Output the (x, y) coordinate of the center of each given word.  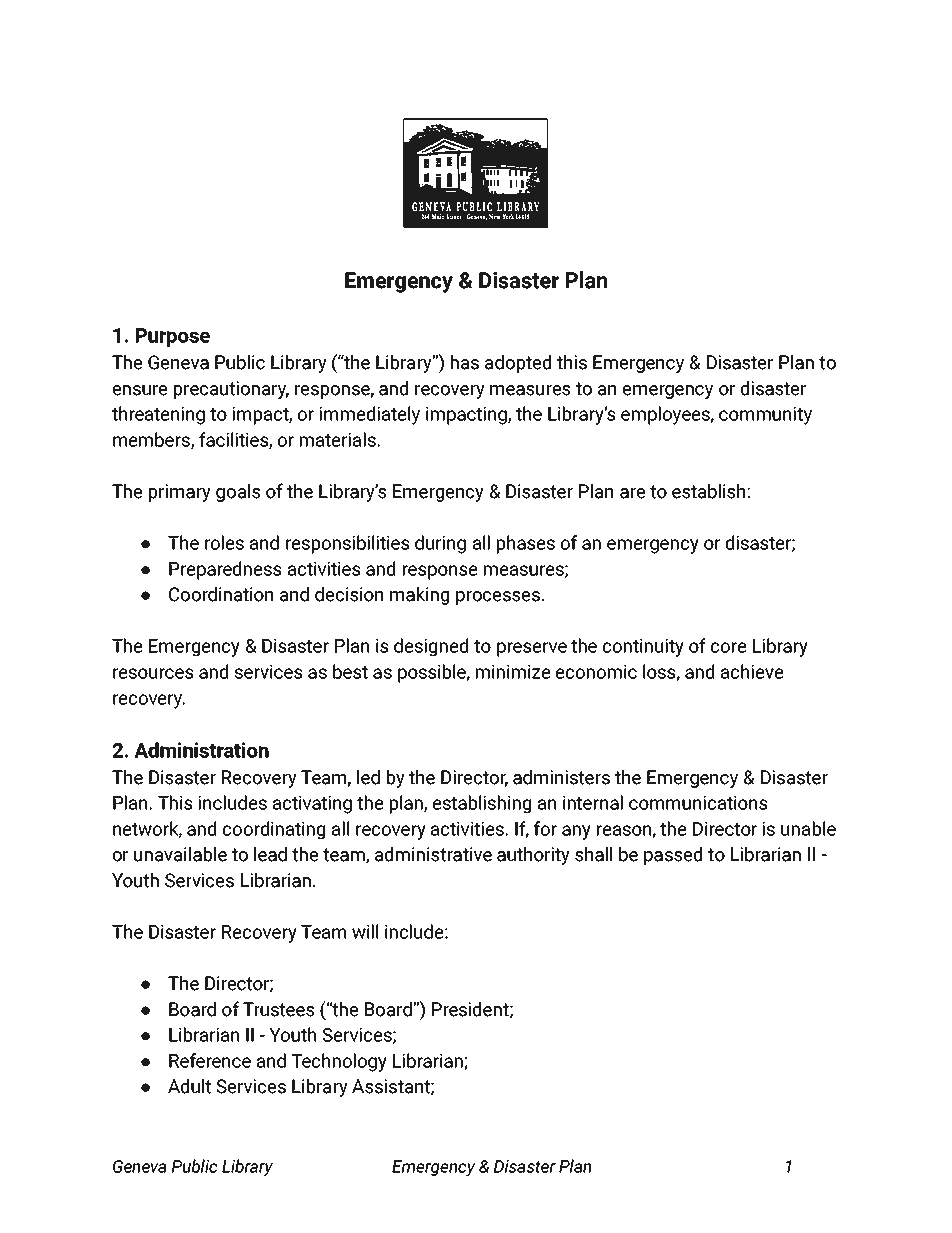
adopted (518, 364)
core (728, 647)
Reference (210, 1060)
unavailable (180, 854)
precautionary (231, 390)
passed (673, 856)
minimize (513, 672)
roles (224, 542)
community (765, 416)
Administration (201, 750)
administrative (433, 854)
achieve (752, 671)
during (440, 544)
